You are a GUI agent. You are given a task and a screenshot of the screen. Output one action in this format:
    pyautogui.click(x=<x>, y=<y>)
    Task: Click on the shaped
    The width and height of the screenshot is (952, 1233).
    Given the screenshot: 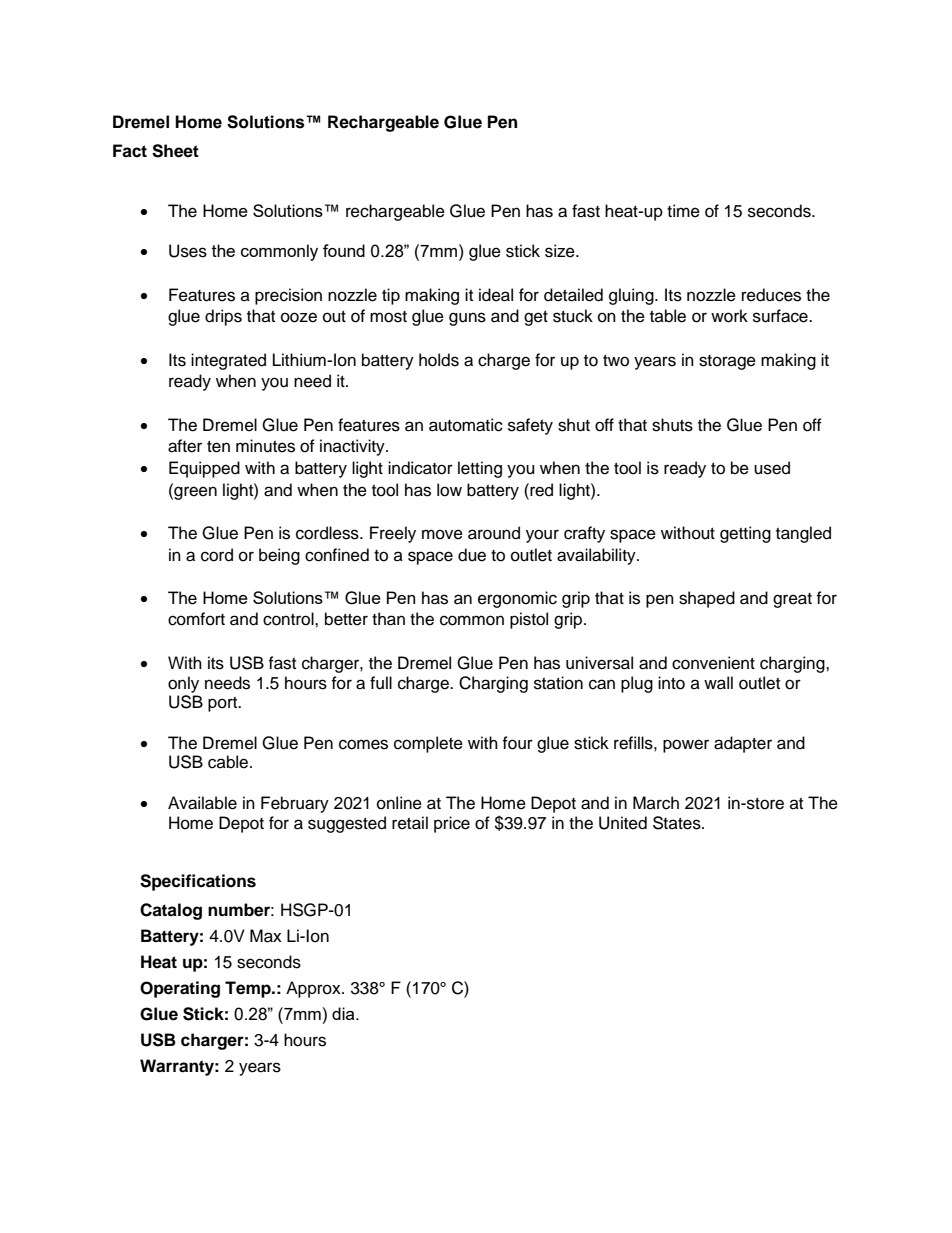 What is the action you would take?
    pyautogui.click(x=707, y=599)
